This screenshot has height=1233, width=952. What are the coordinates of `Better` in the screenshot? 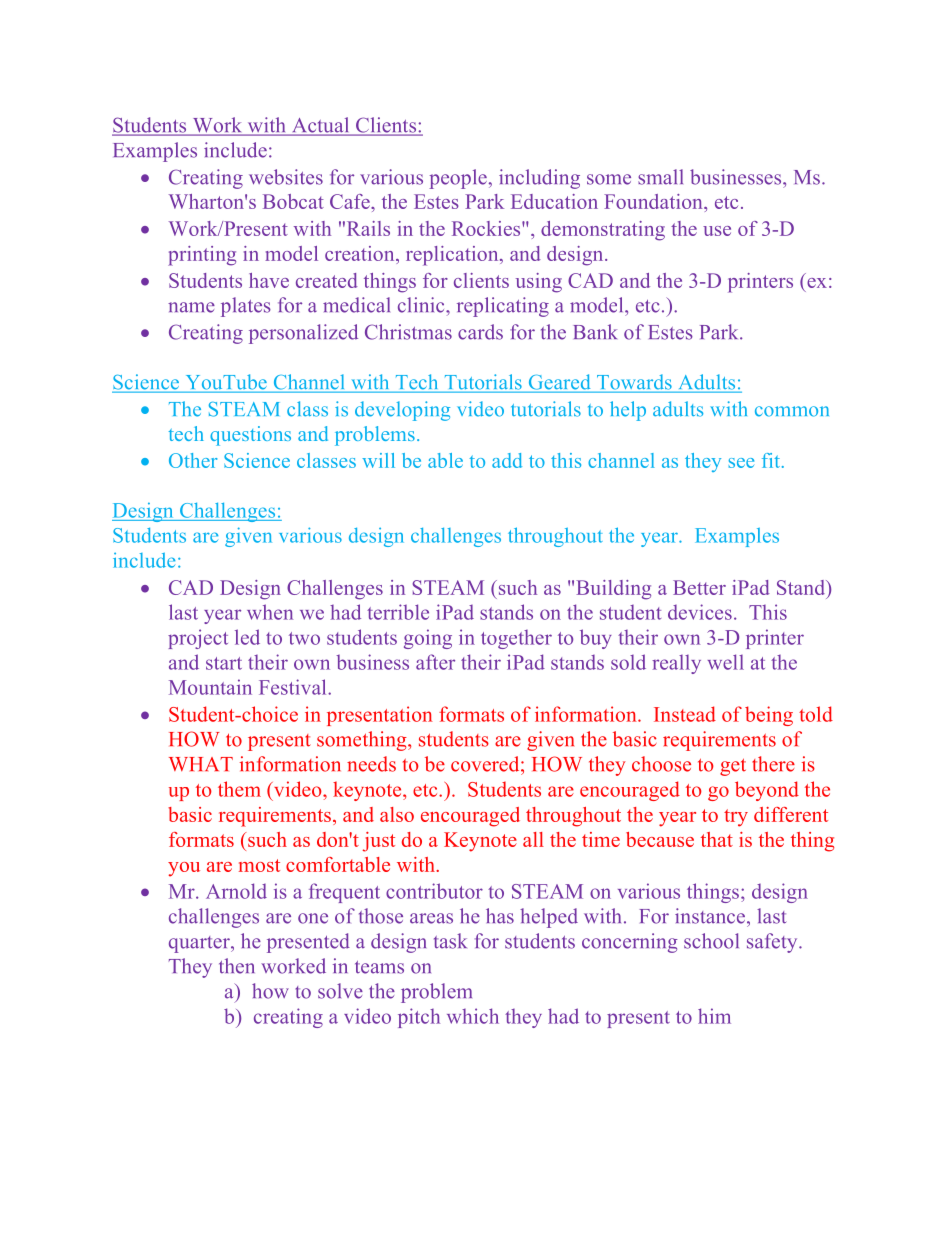 It's located at (699, 587).
